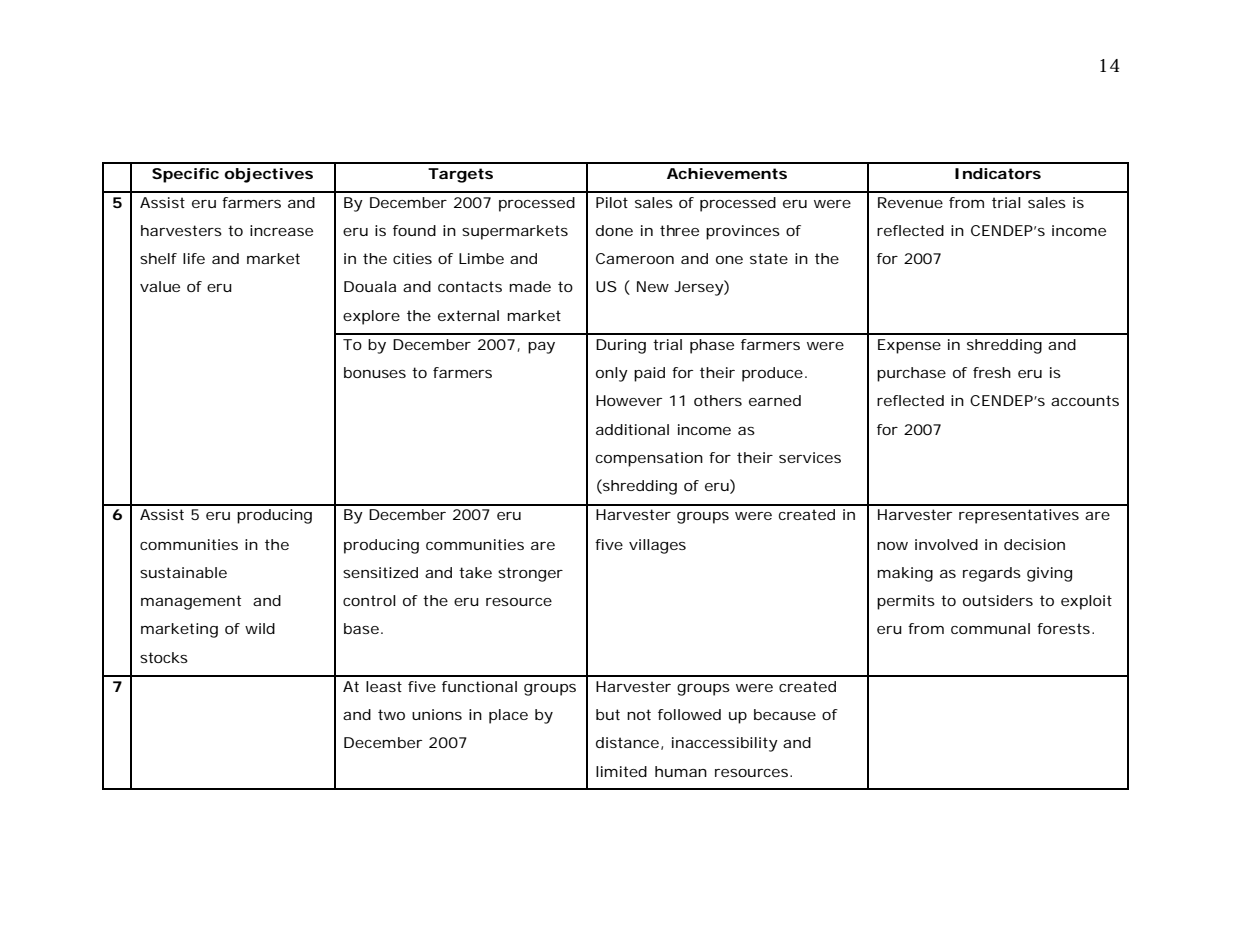 The image size is (1233, 952). I want to click on representatives, so click(1019, 516).
